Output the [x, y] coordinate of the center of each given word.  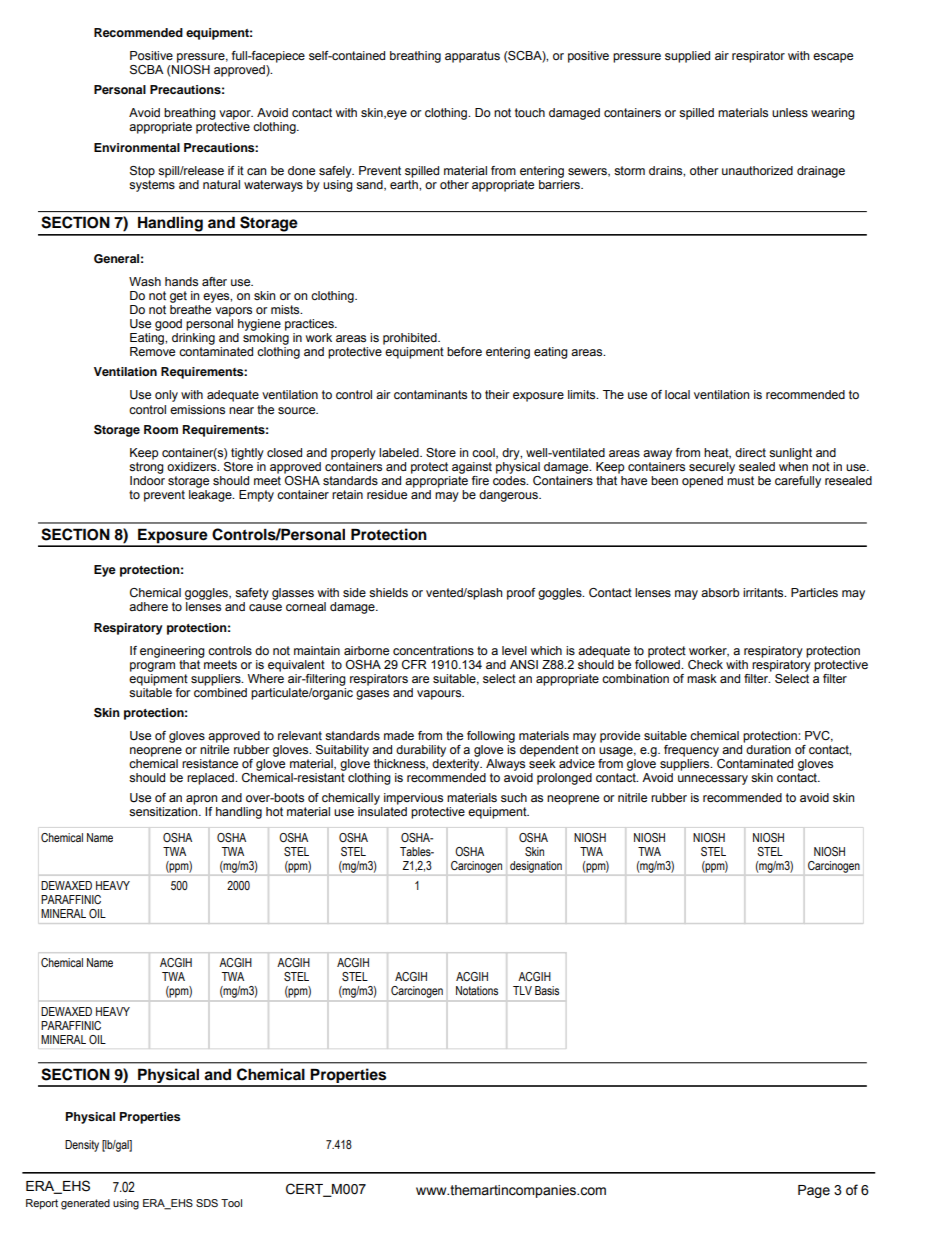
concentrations [433, 650]
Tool [231, 1203]
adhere [148, 606]
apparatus [472, 57]
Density [82, 1146]
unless [790, 112]
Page [814, 1191]
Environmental [137, 147]
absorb [720, 592]
